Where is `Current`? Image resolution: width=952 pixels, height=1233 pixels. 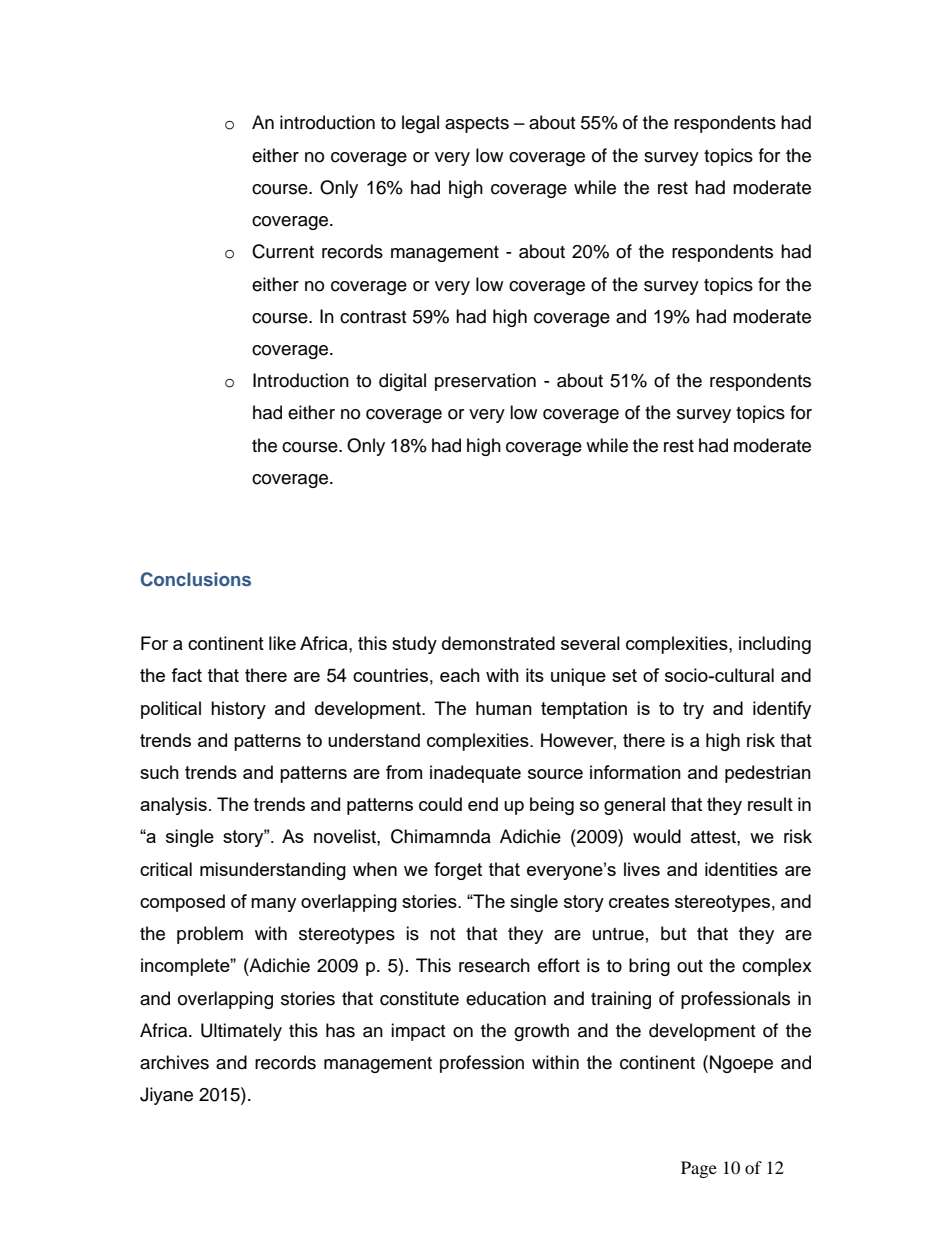
Current is located at coordinates (283, 251).
